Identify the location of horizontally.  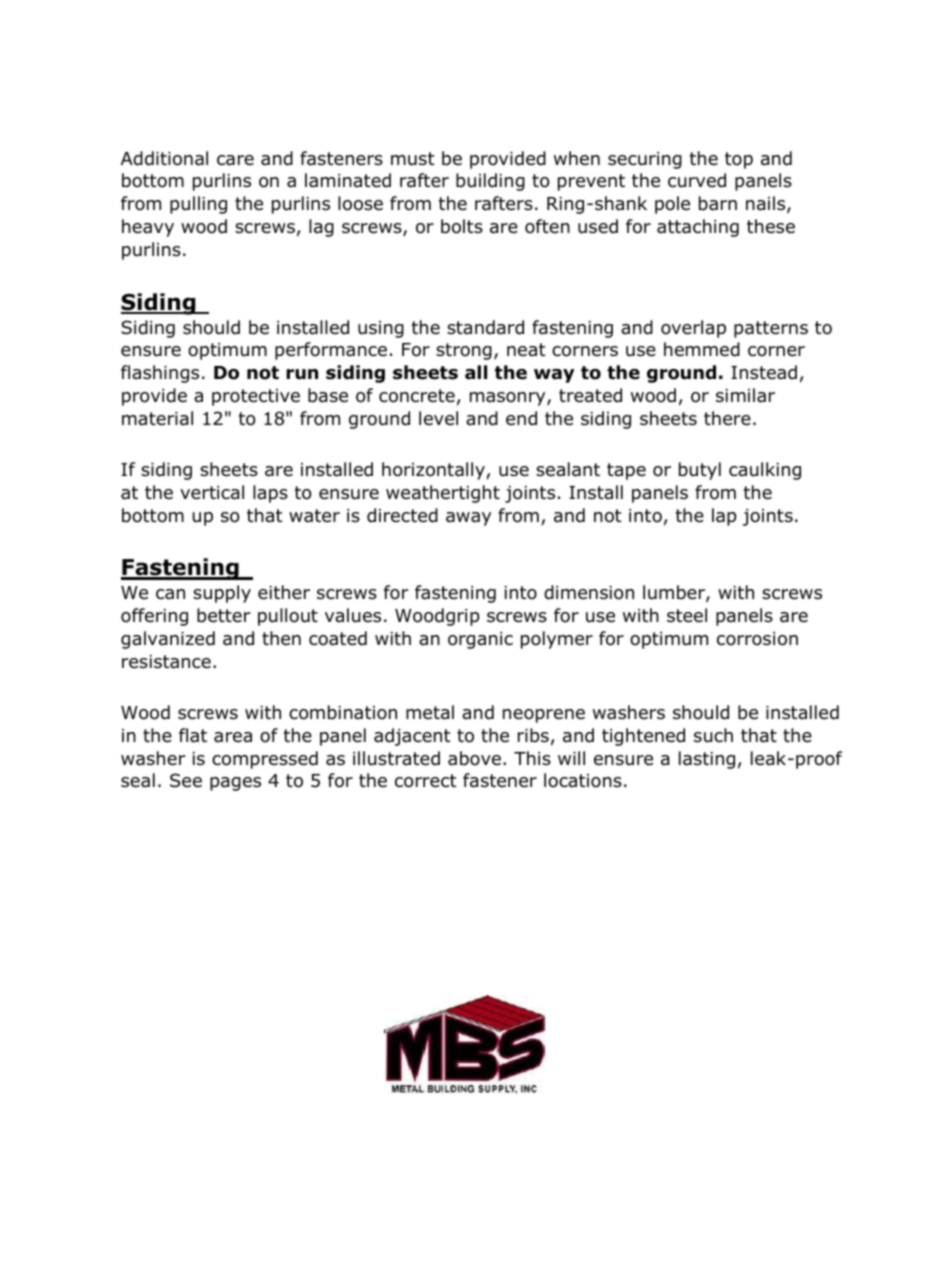
(434, 471).
